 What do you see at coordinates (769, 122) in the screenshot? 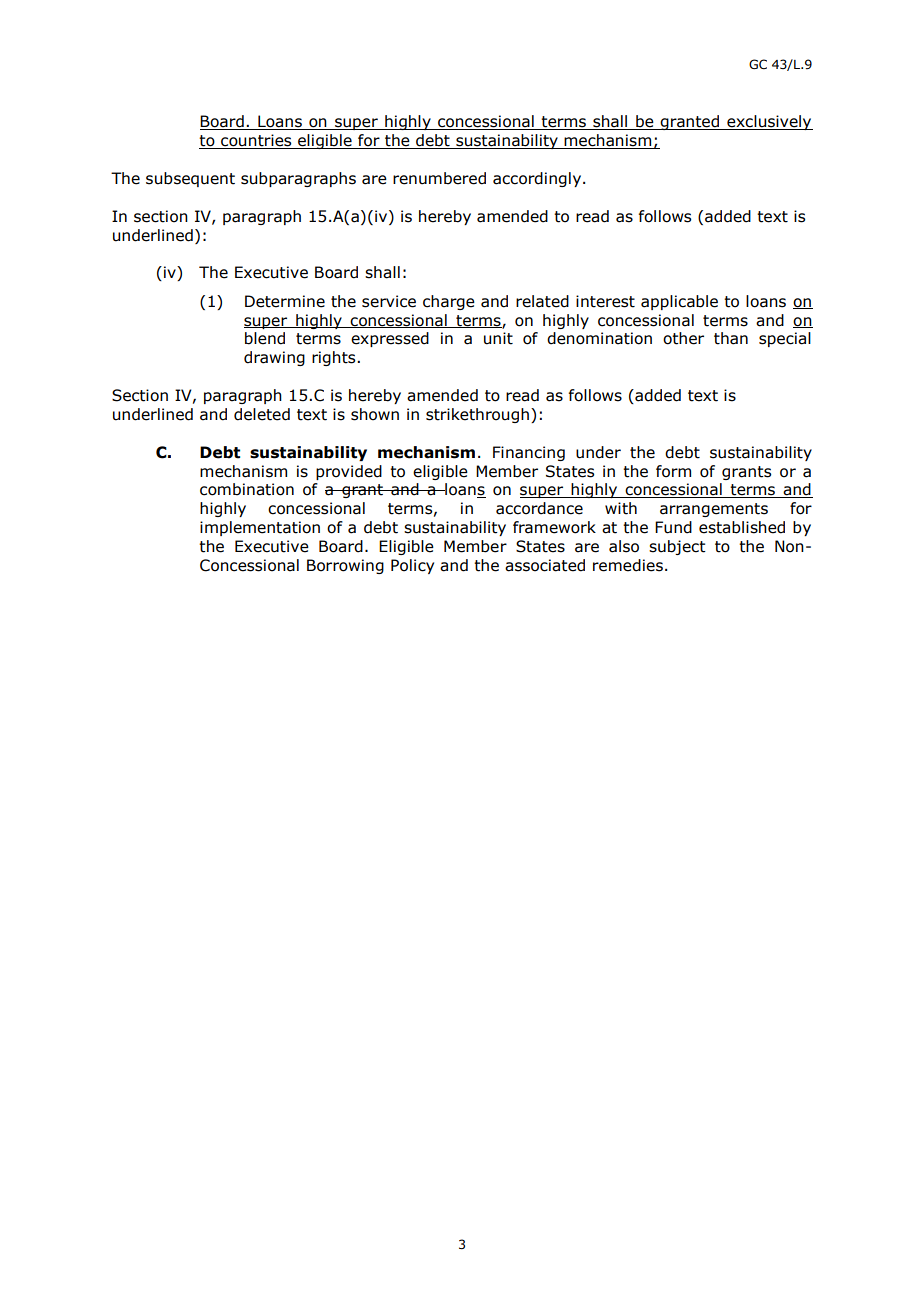
I see `exclusively` at bounding box center [769, 122].
